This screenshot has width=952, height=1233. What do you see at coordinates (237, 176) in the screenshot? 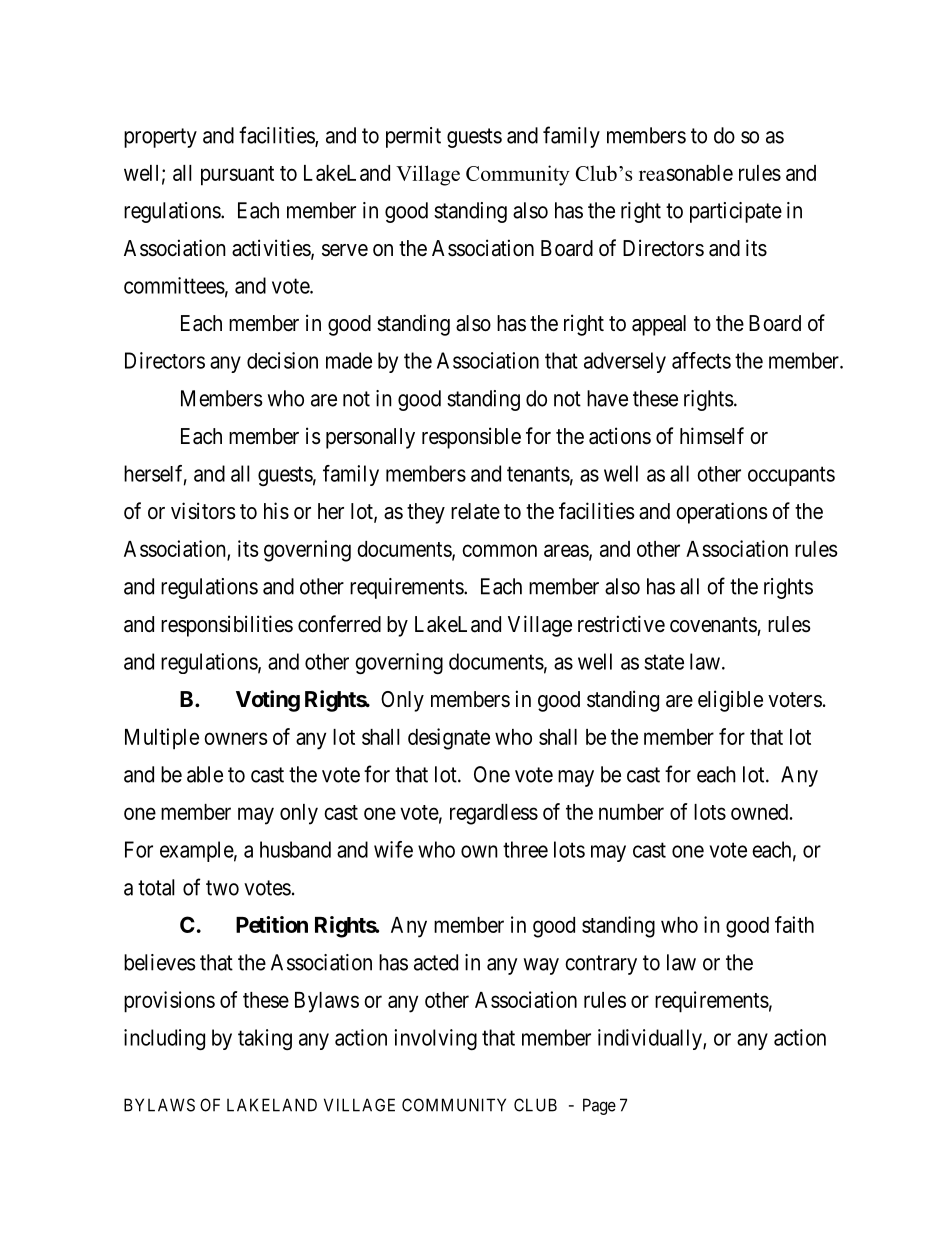
I see `pursuant` at bounding box center [237, 176].
